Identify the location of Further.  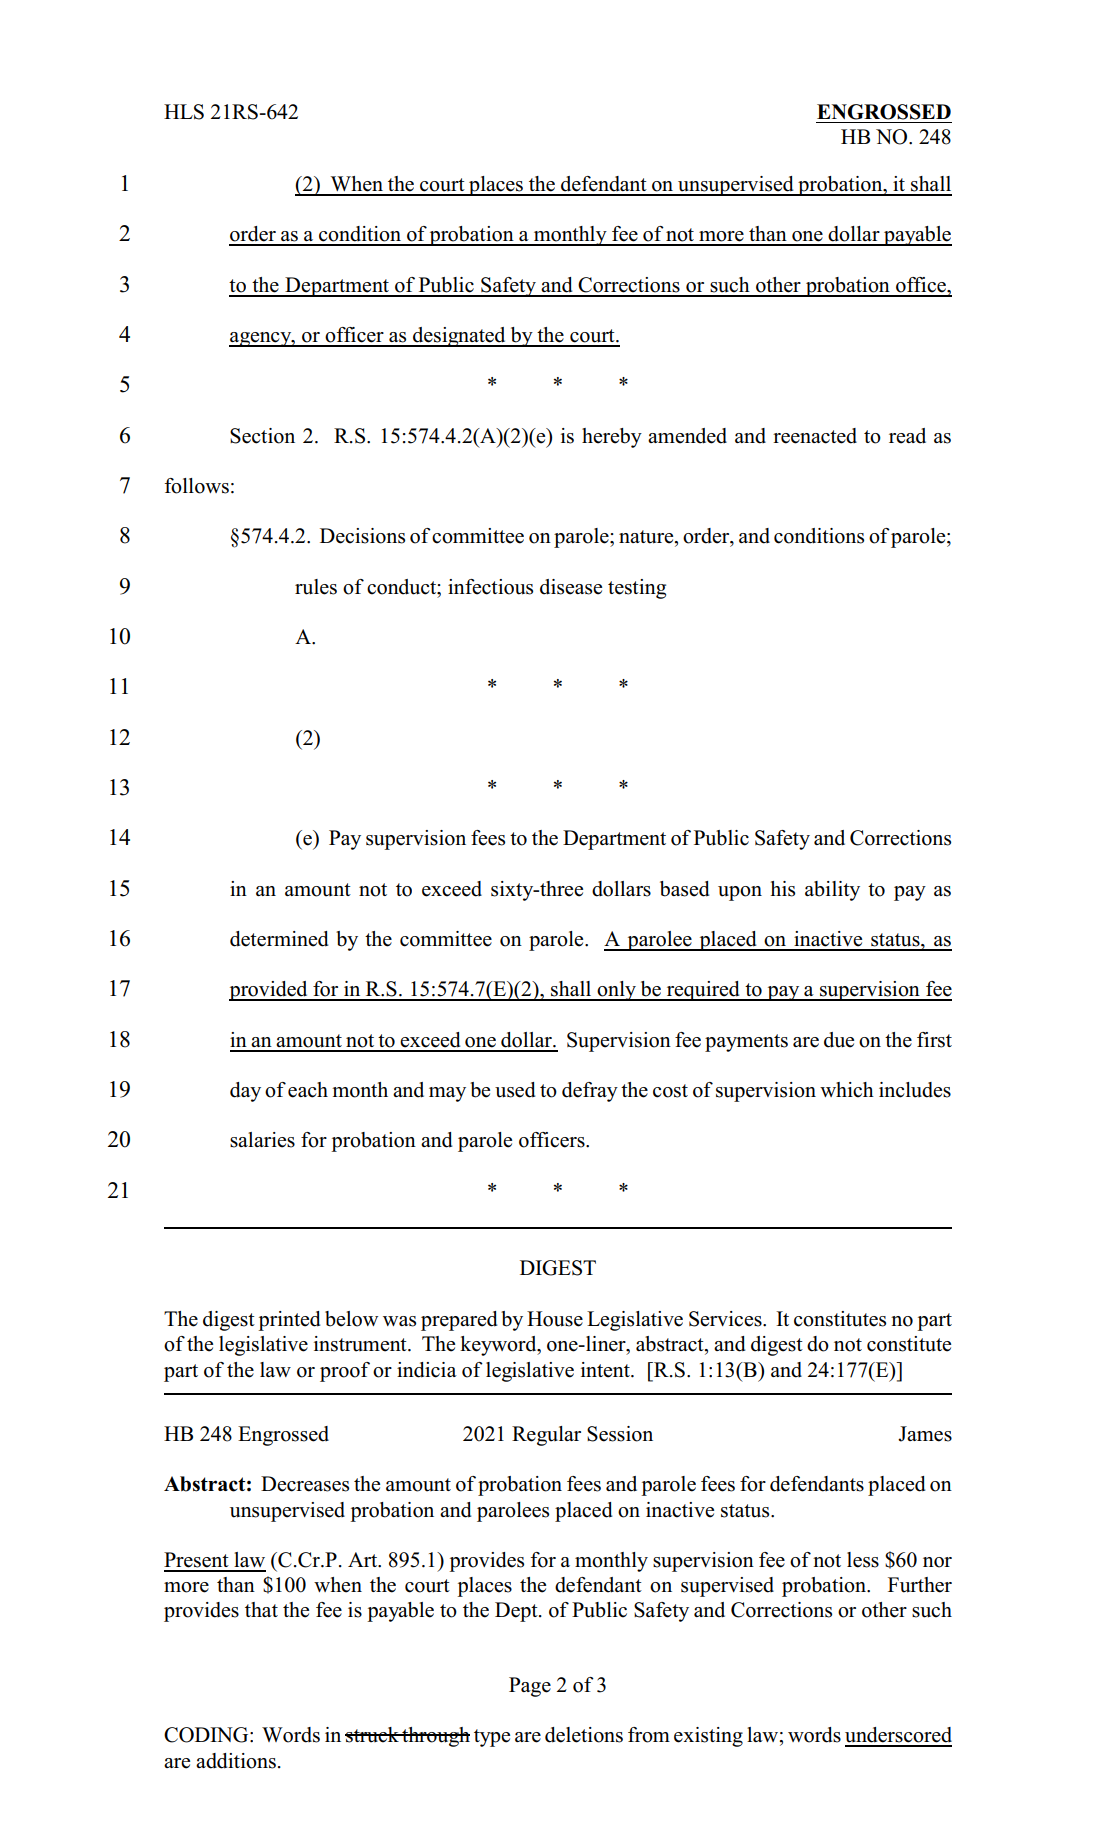
(920, 1585).
